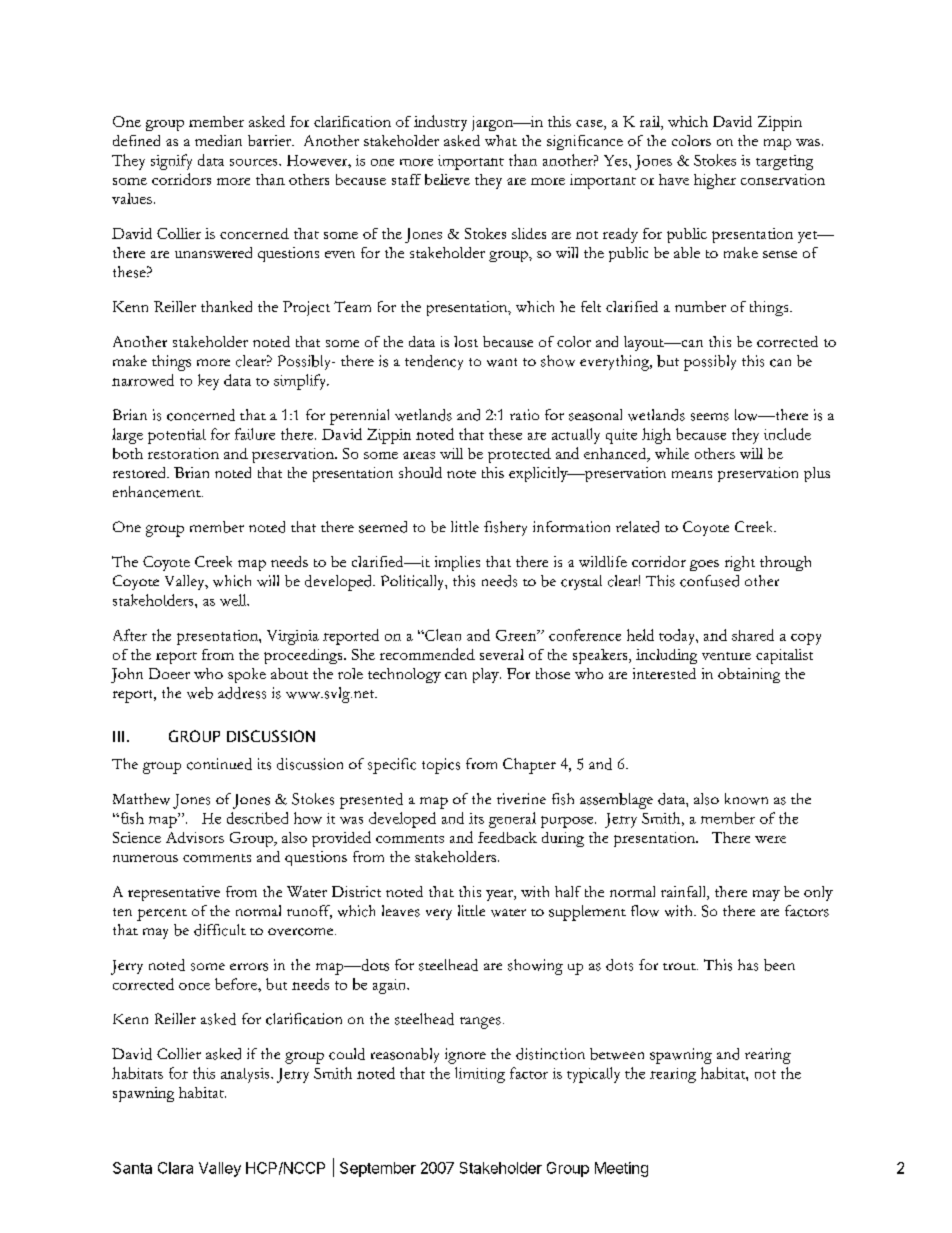 The image size is (952, 1233). I want to click on known, so click(746, 799).
